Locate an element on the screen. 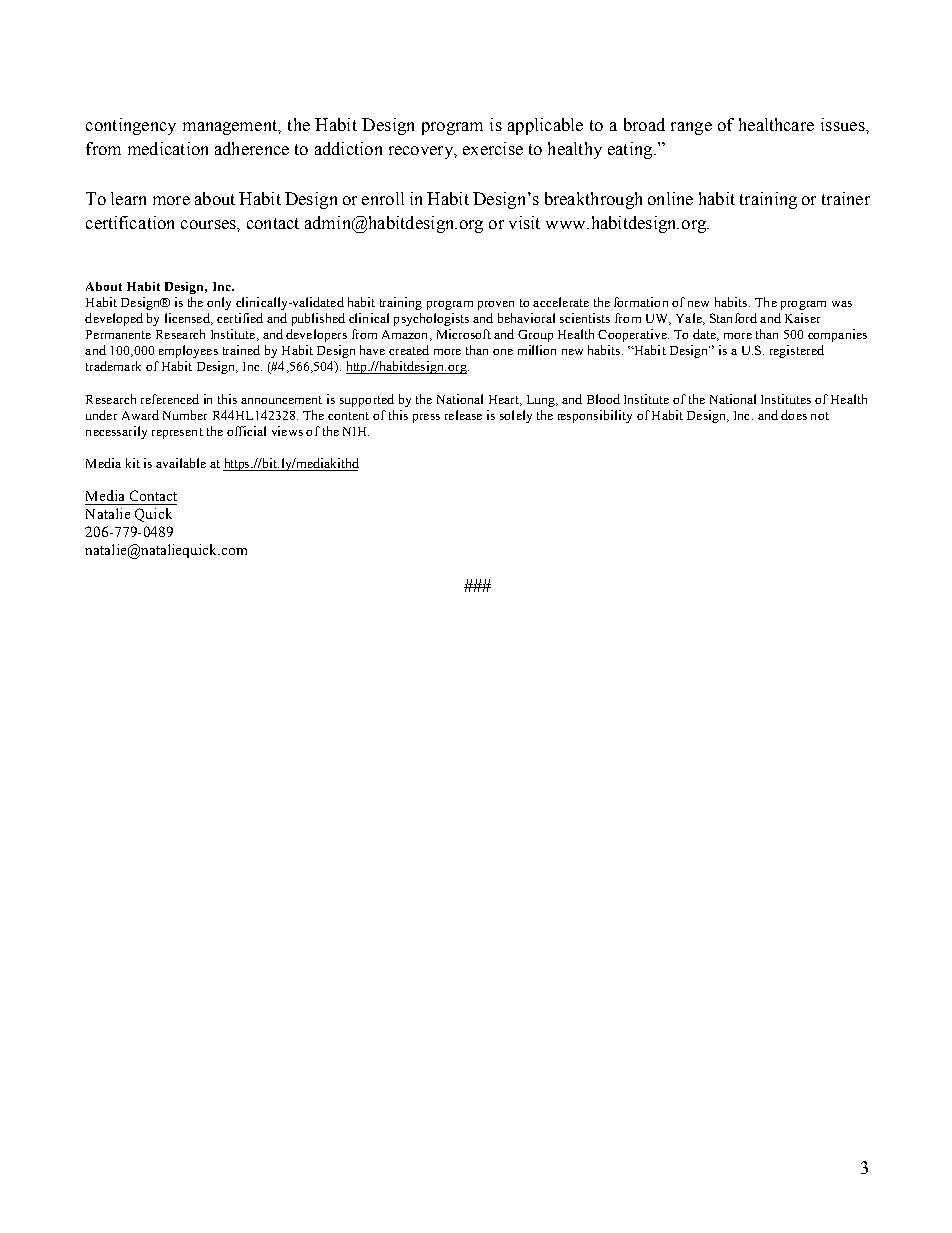 The image size is (952, 1233). management is located at coordinates (231, 127).
